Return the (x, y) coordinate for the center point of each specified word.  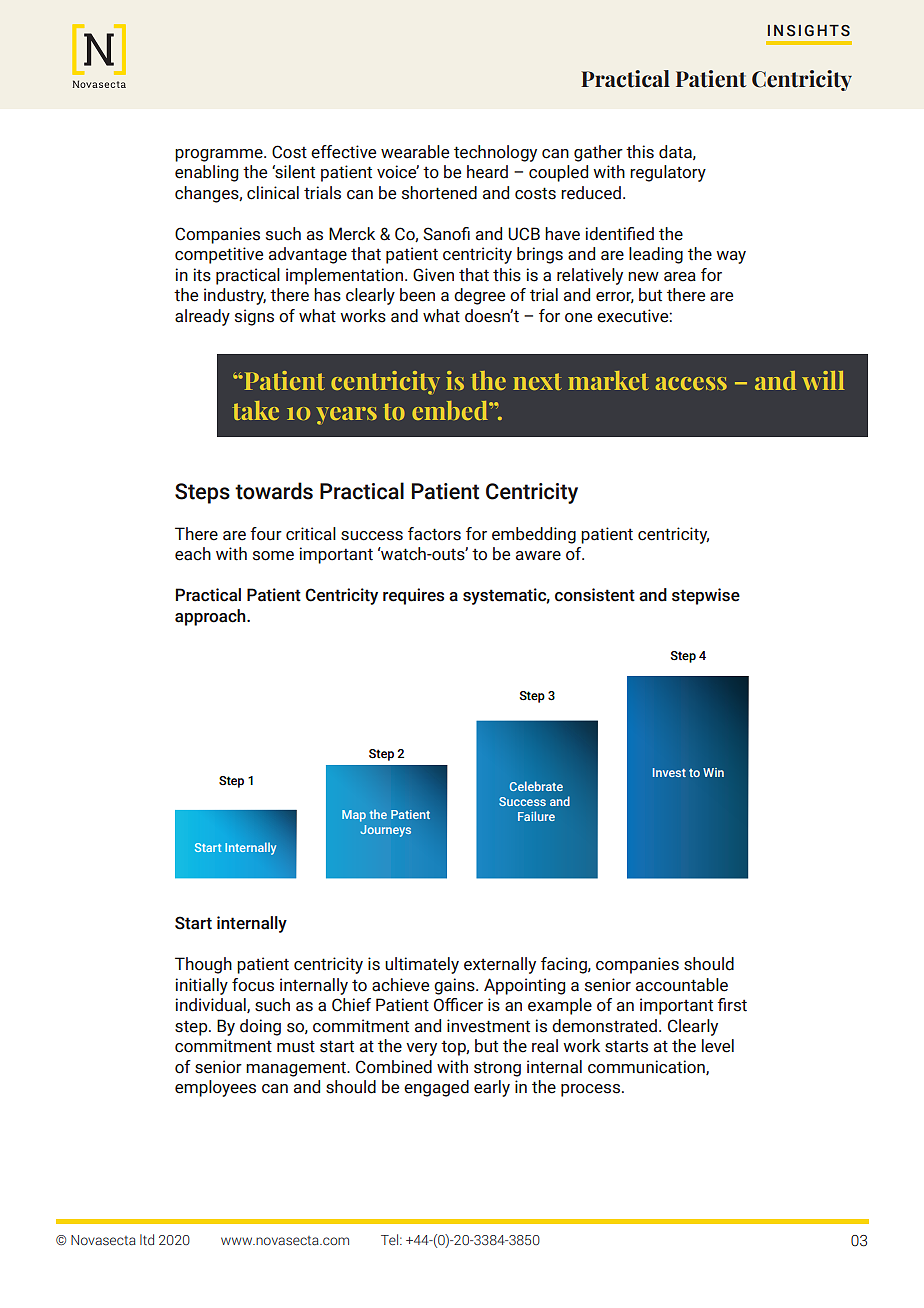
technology (495, 153)
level (718, 1046)
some (273, 556)
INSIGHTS (809, 31)
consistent (595, 595)
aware (538, 556)
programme (220, 155)
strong (497, 1069)
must (296, 1047)
